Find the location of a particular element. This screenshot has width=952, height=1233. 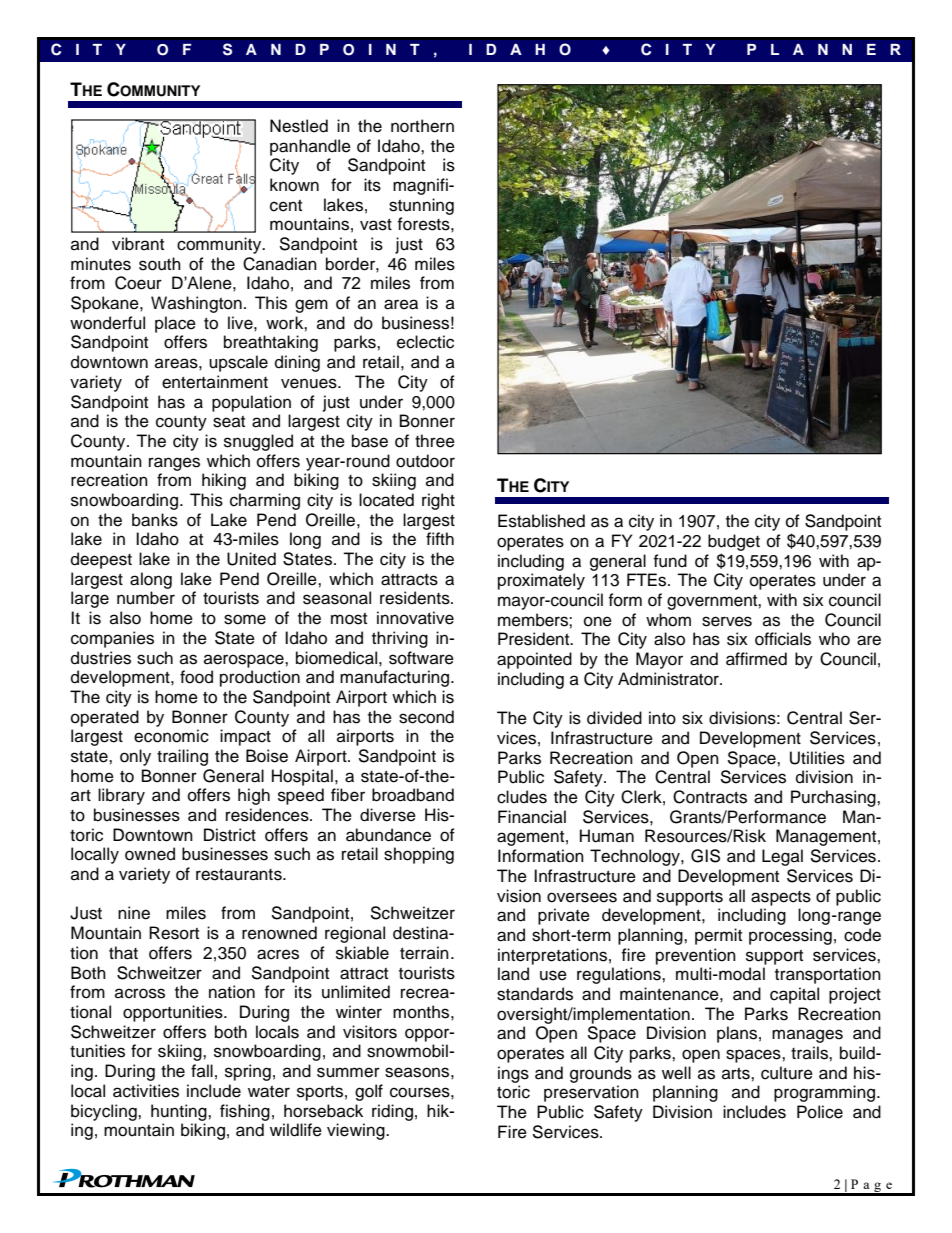

budget is located at coordinates (734, 542).
